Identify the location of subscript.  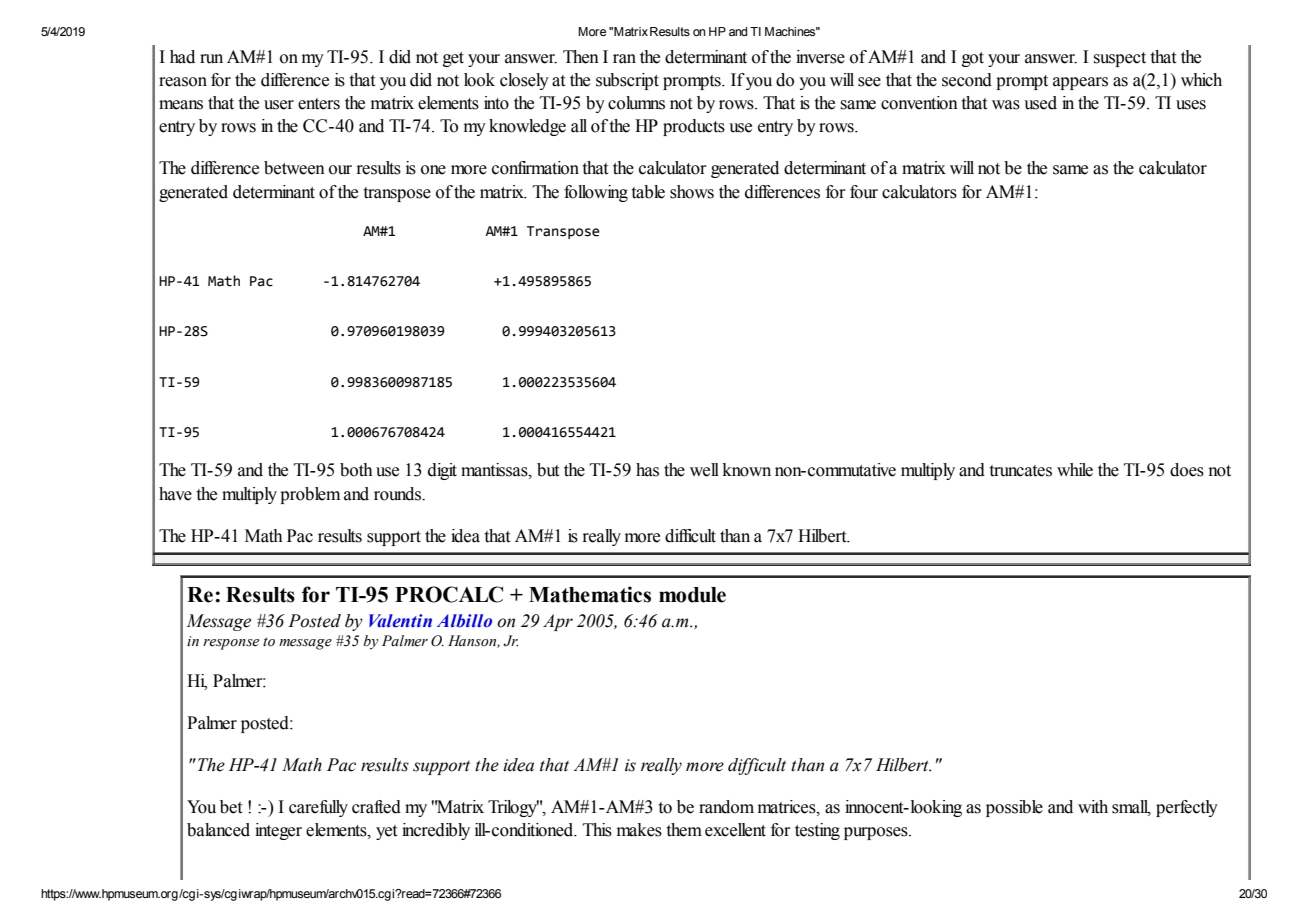
(627, 81).
